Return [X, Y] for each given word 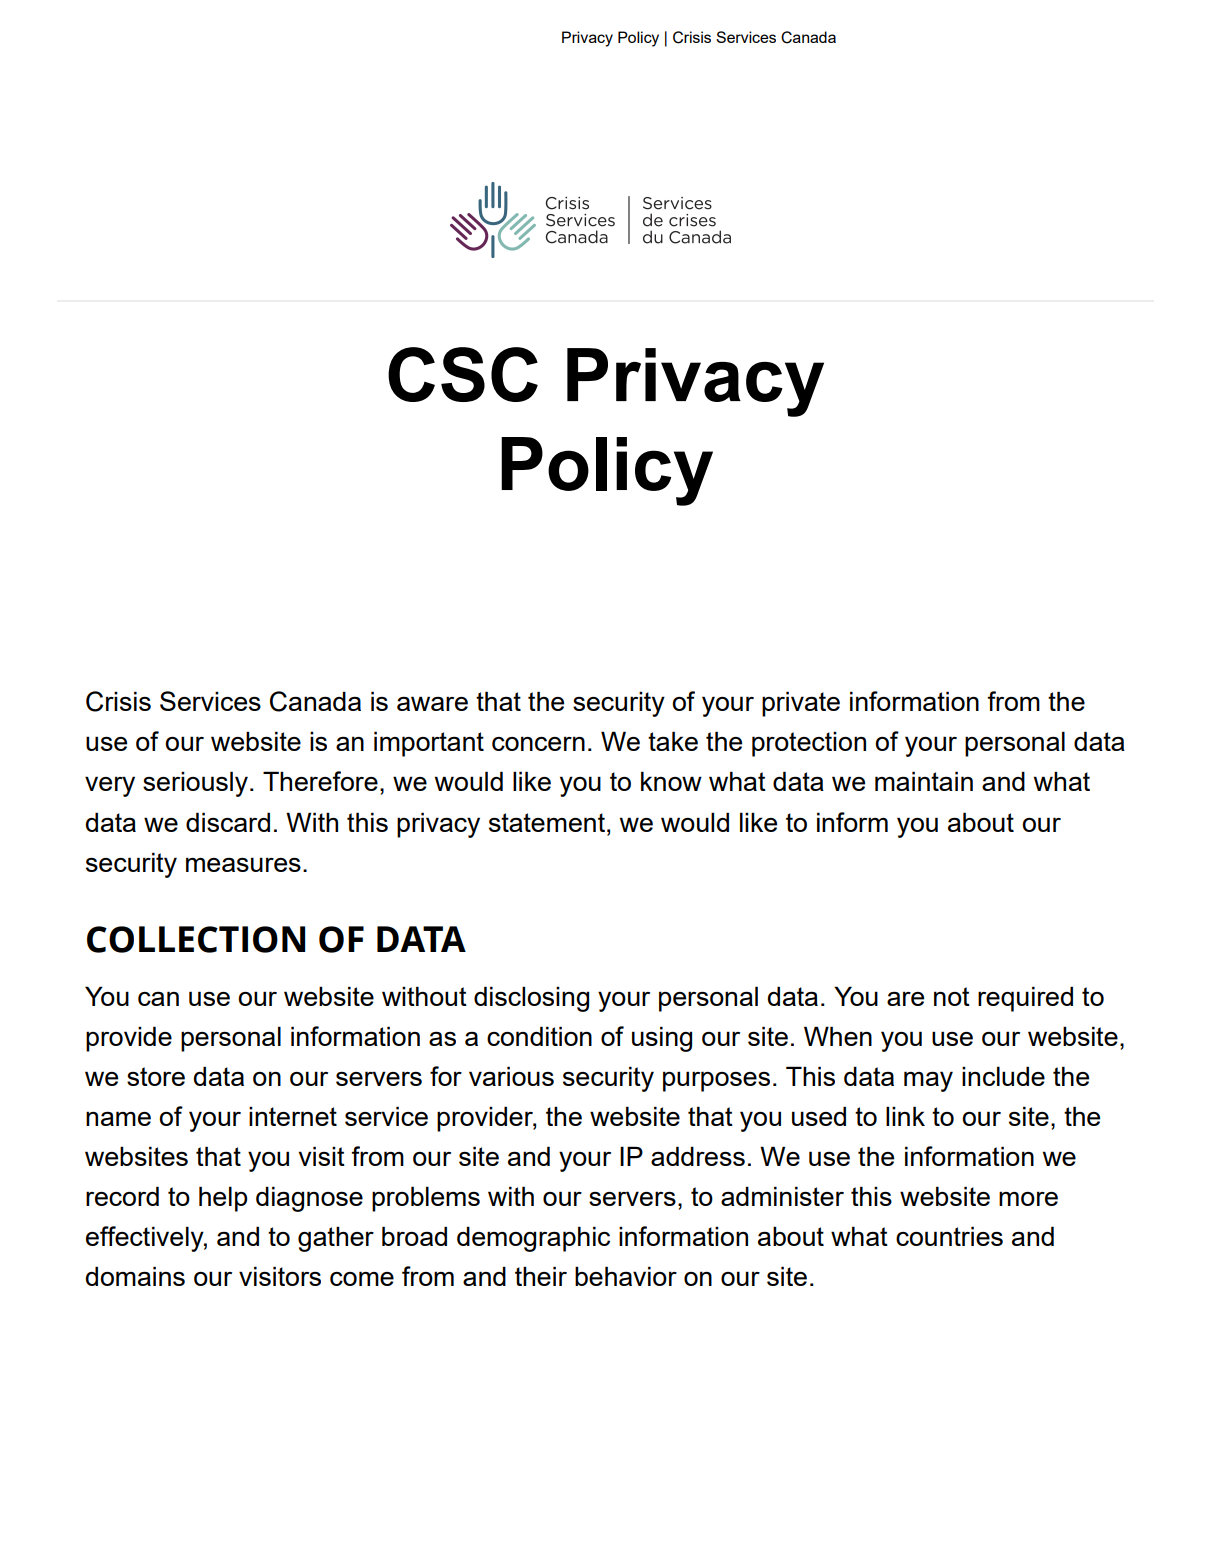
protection [809, 744]
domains [135, 1276]
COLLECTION [196, 939]
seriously [195, 784]
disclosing [531, 999]
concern [538, 743]
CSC [463, 374]
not [952, 996]
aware [432, 703]
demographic [533, 1239]
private [801, 704]
